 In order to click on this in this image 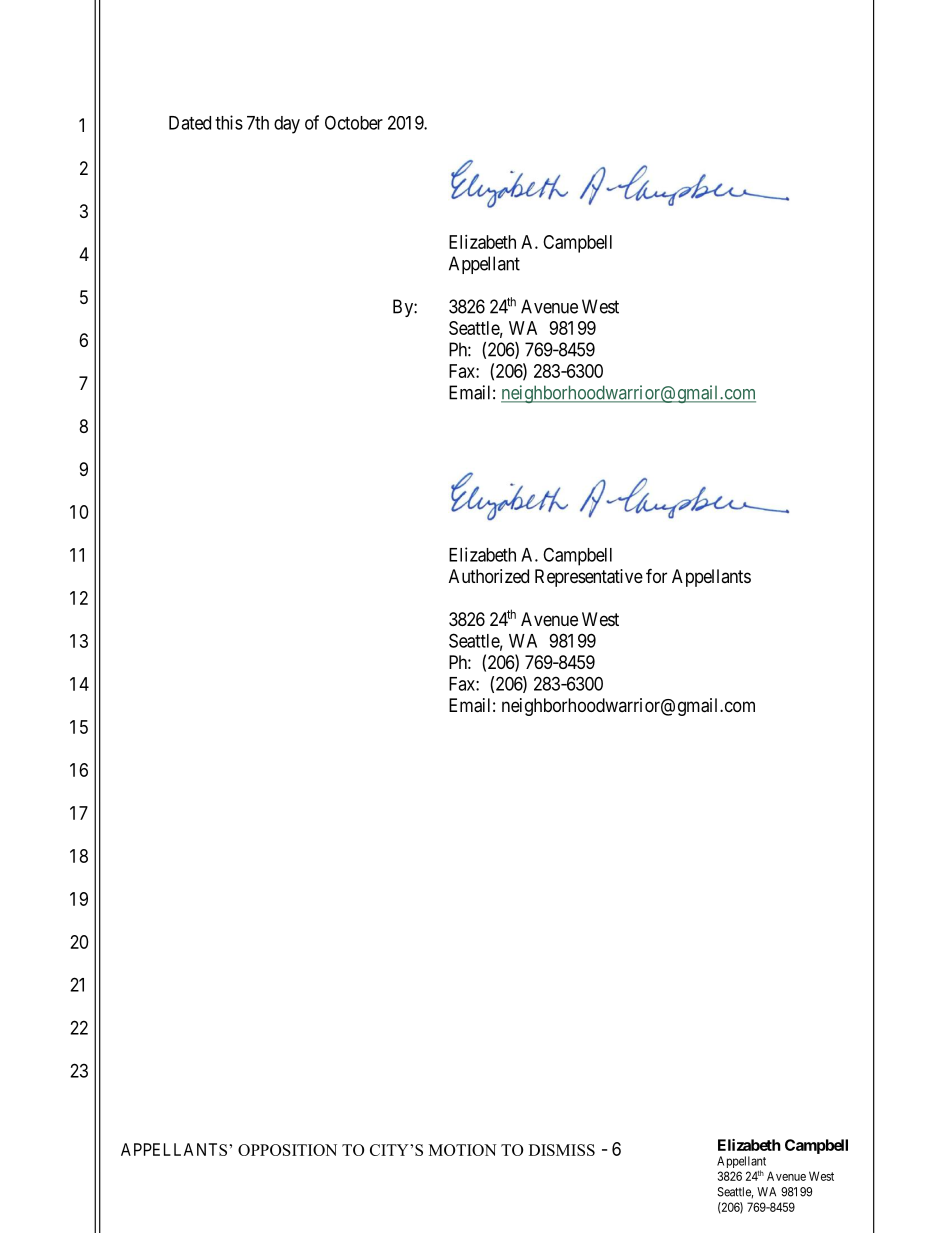, I will do `click(229, 122)`.
